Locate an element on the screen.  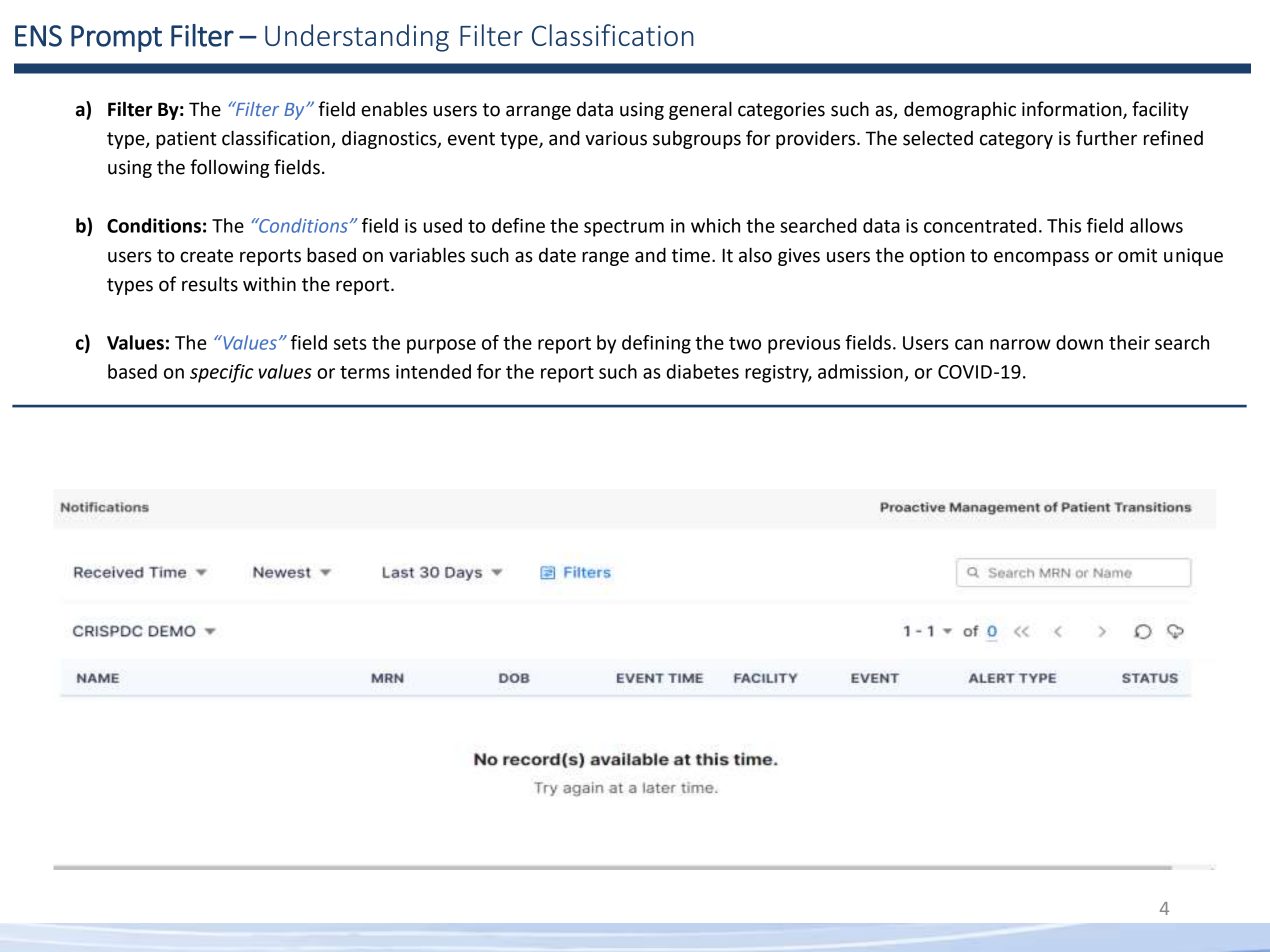
following is located at coordinates (229, 168).
